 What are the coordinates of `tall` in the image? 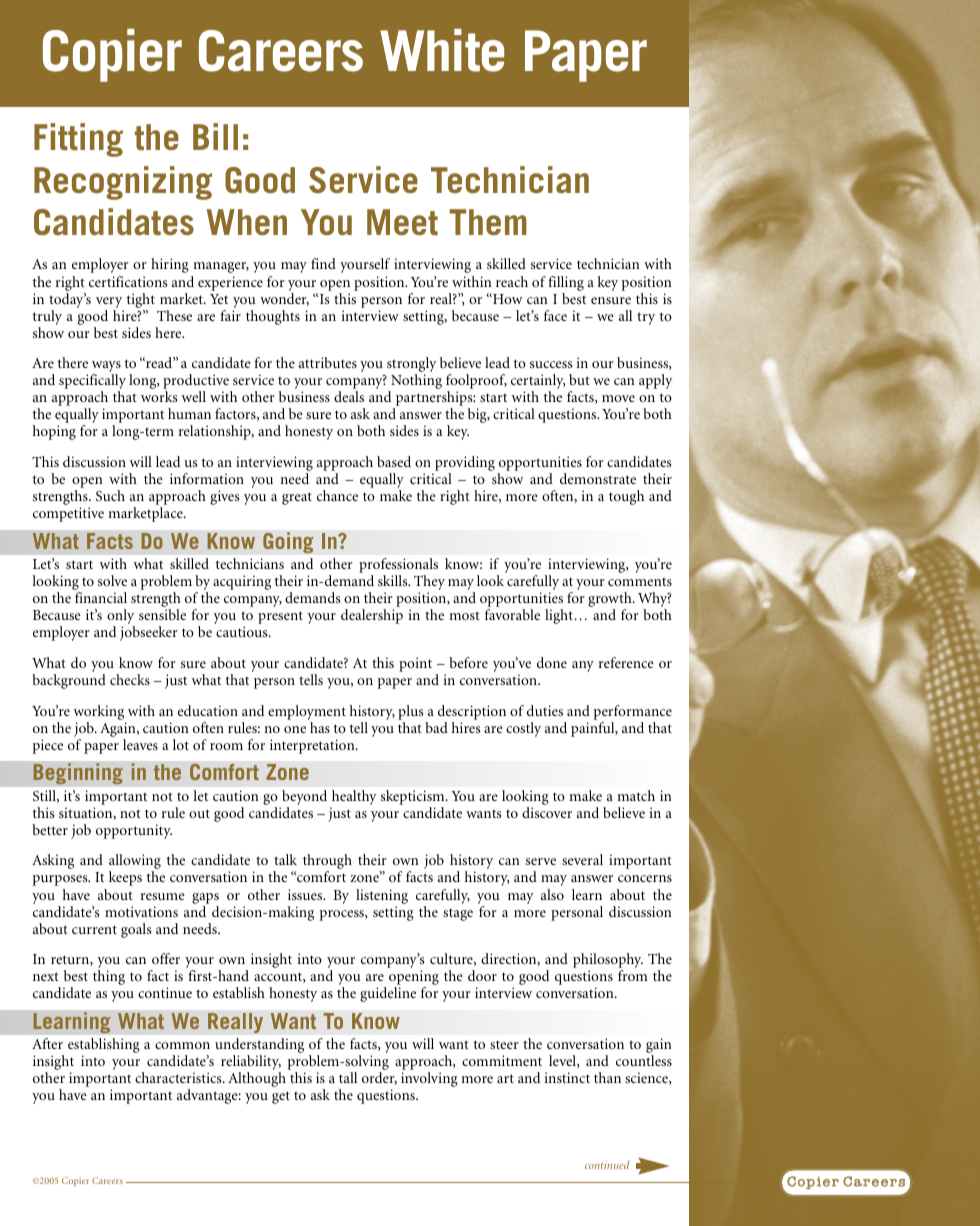 It's located at (348, 1077).
